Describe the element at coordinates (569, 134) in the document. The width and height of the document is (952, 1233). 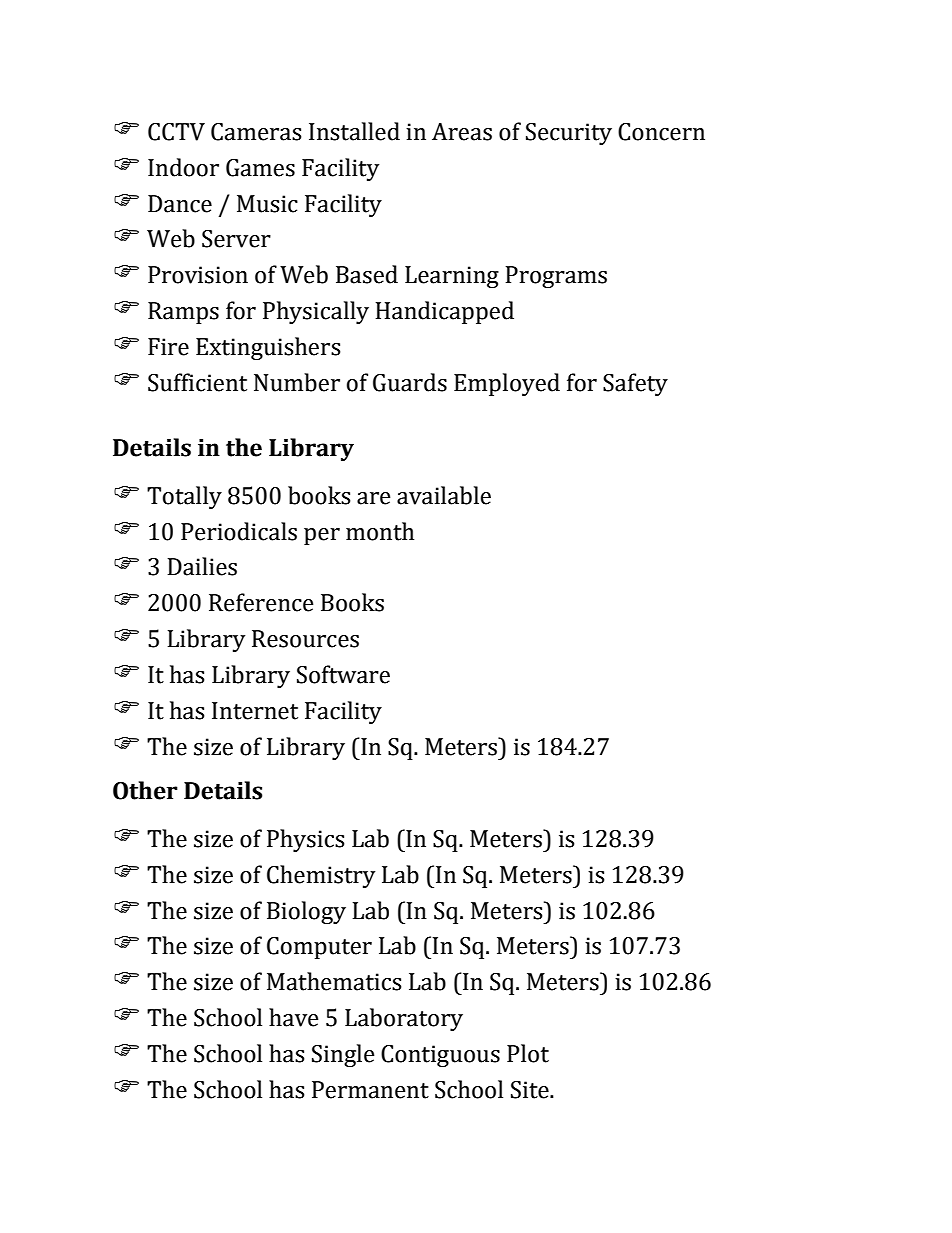
I see `Security` at that location.
